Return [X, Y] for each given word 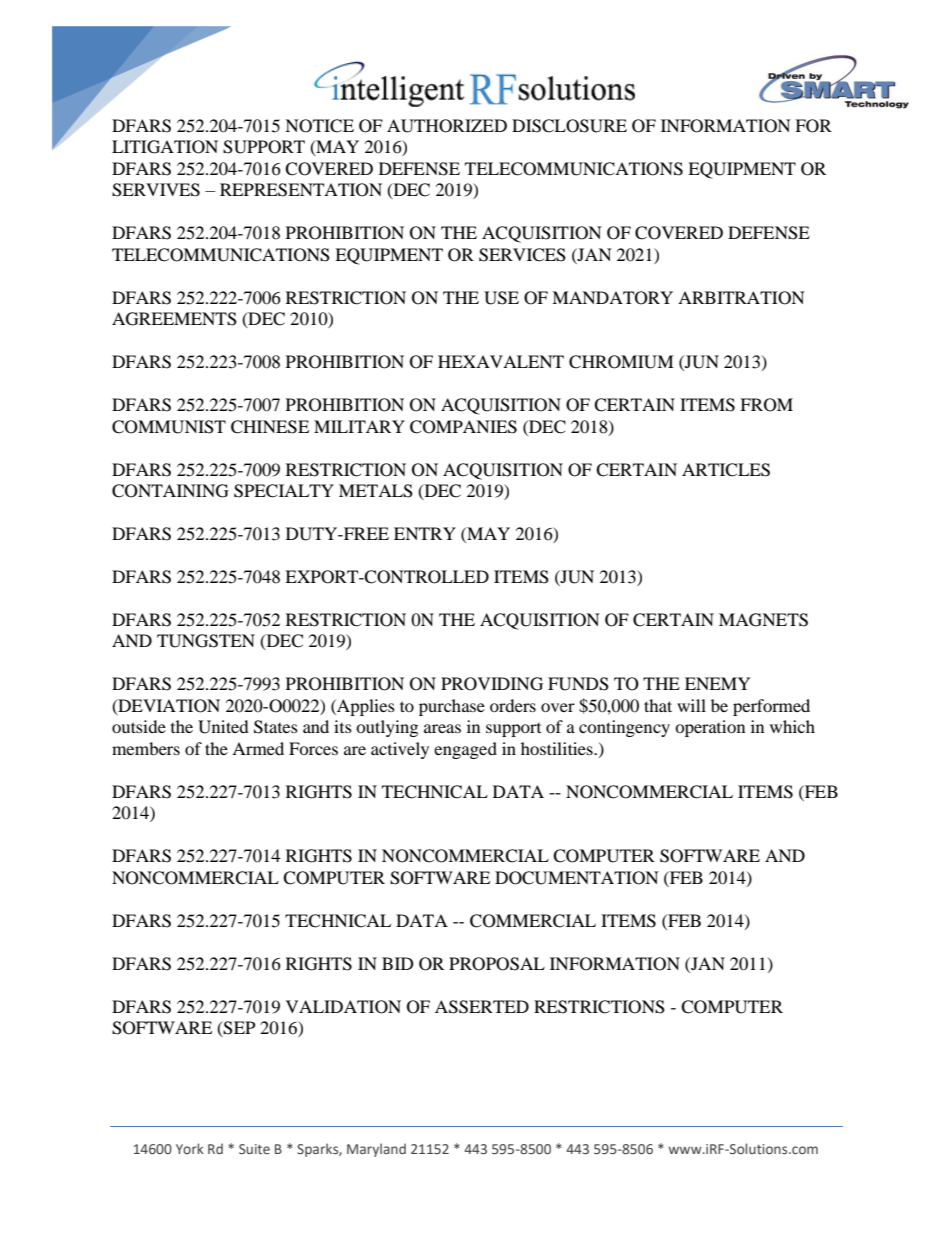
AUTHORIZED [447, 126]
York [190, 1148]
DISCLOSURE [569, 126]
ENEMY [718, 683]
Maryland [376, 1150]
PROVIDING [492, 684]
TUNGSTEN [206, 641]
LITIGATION [165, 147]
